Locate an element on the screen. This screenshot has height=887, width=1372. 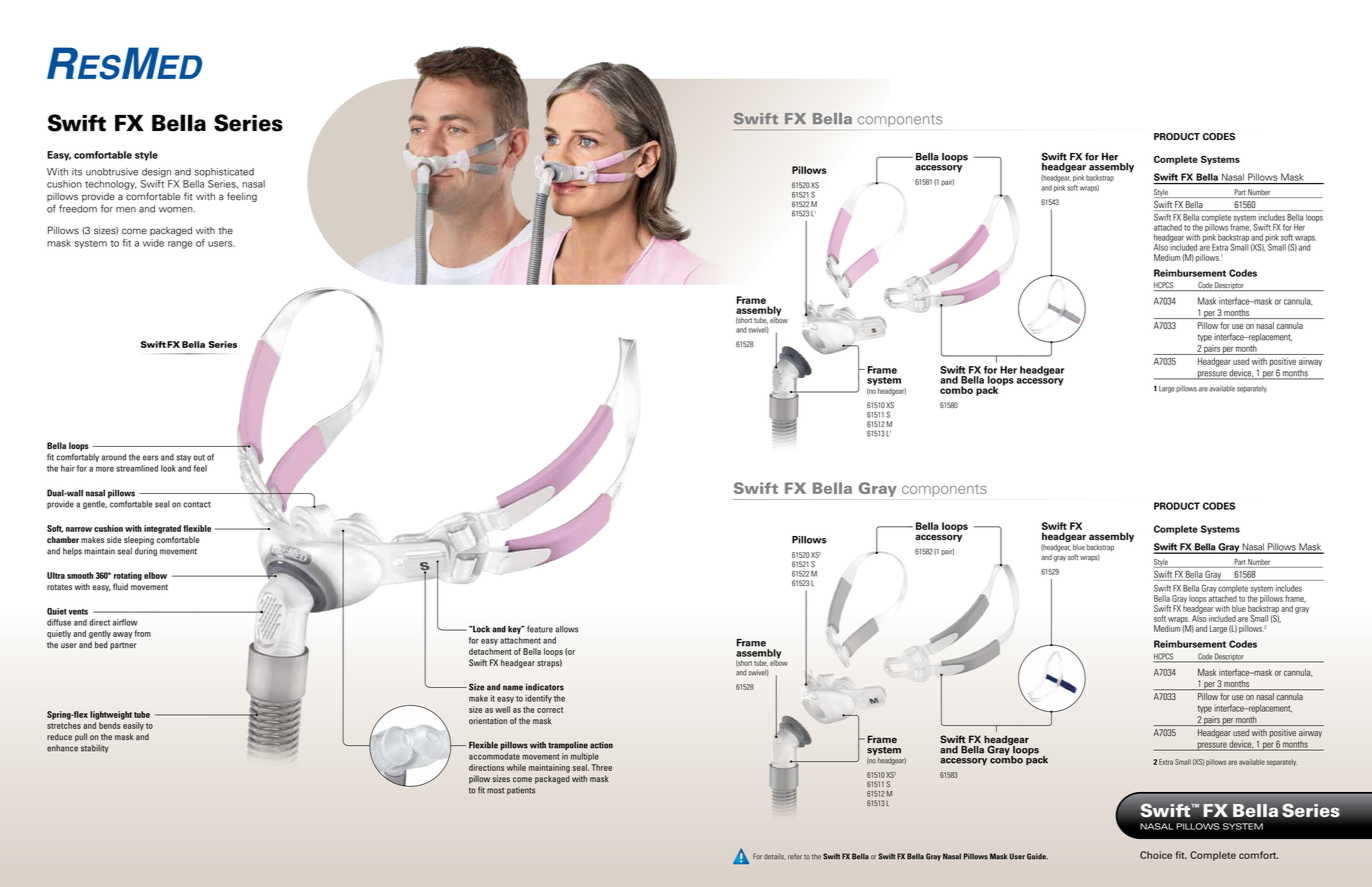
range is located at coordinates (180, 245).
